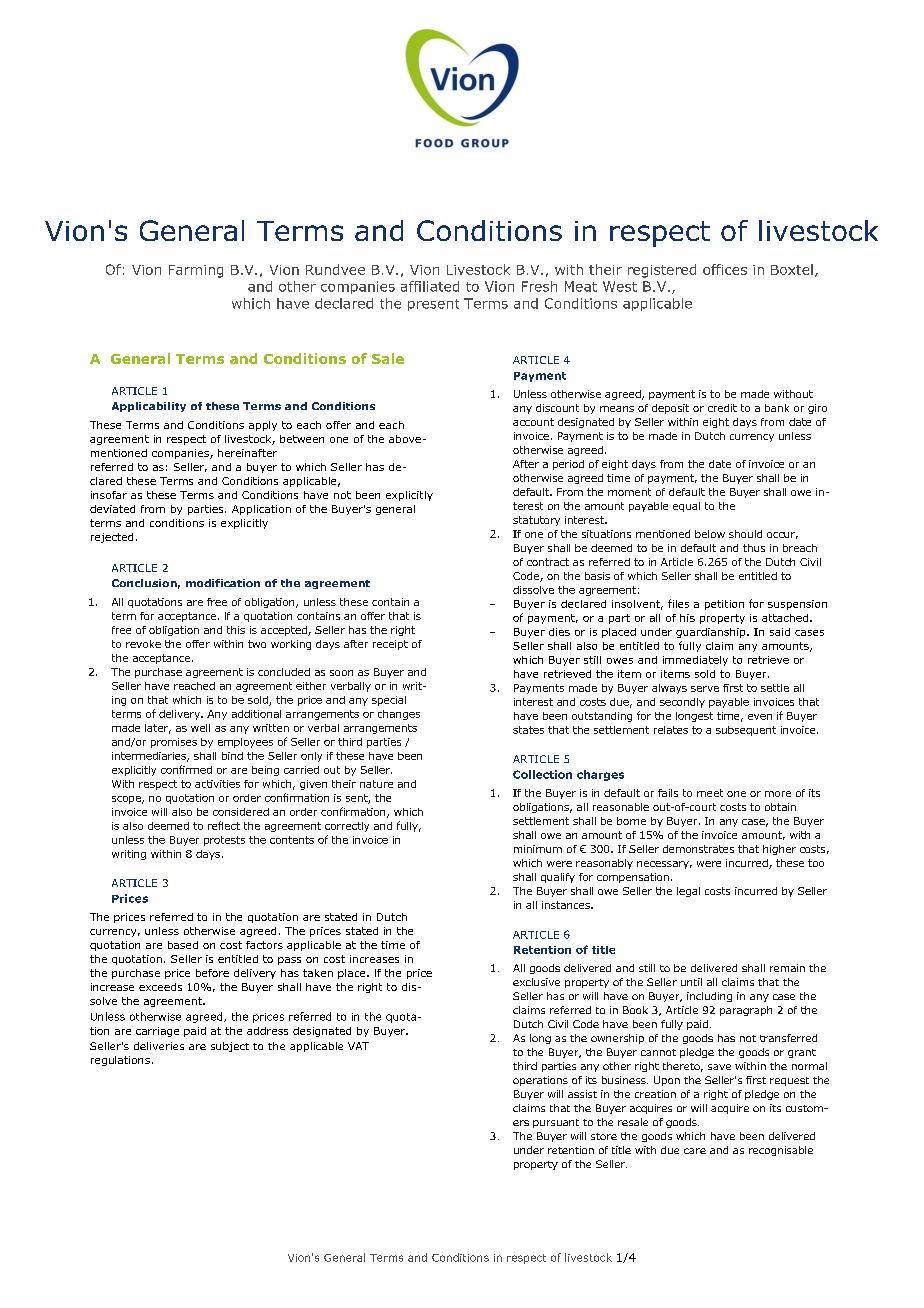 The image size is (924, 1308). Describe the element at coordinates (399, 715) in the screenshot. I see `changes` at that location.
